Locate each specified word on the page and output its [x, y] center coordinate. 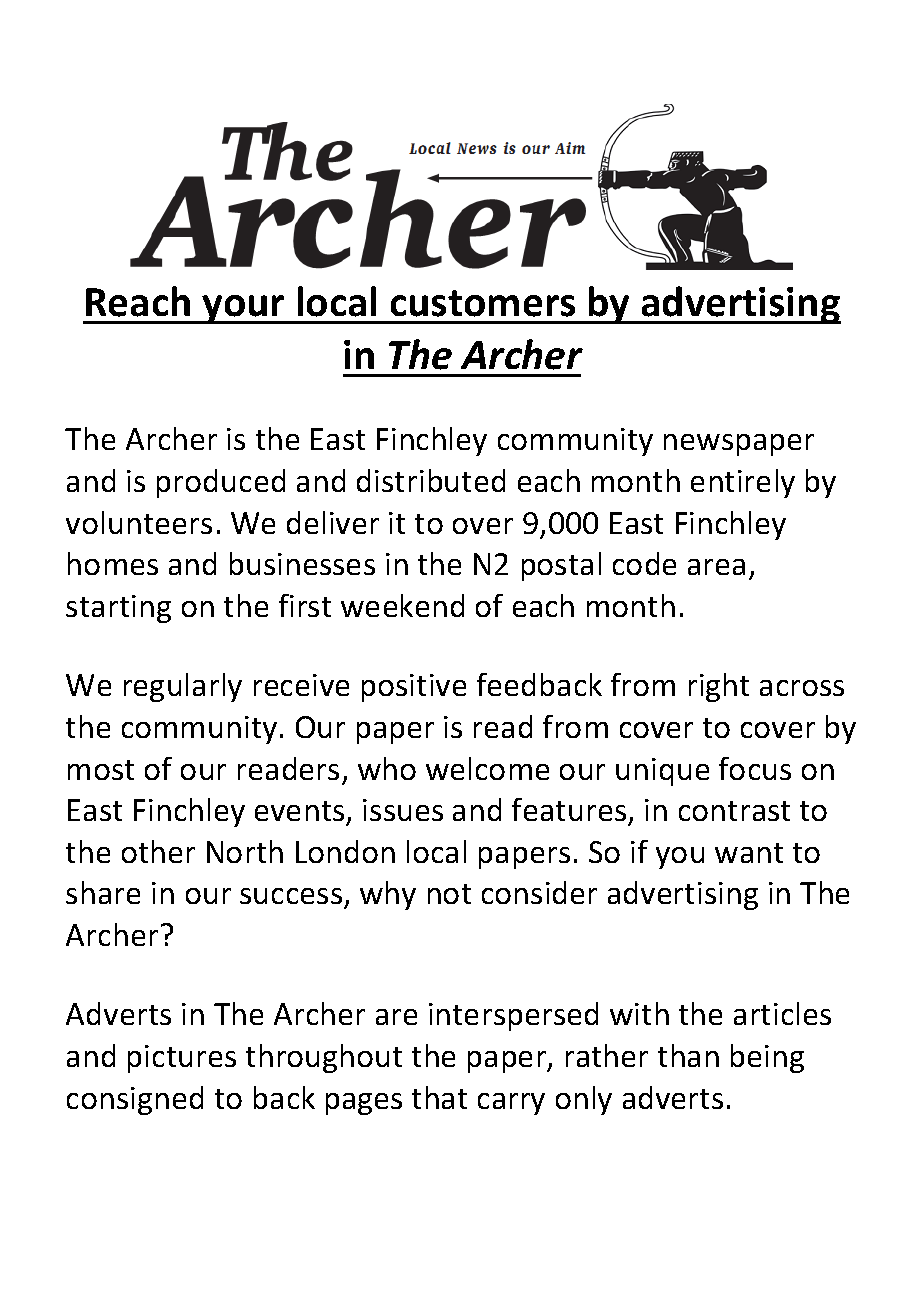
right [719, 687]
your [244, 309]
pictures [182, 1059]
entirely [743, 483]
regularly [183, 687]
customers [483, 303]
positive [414, 688]
